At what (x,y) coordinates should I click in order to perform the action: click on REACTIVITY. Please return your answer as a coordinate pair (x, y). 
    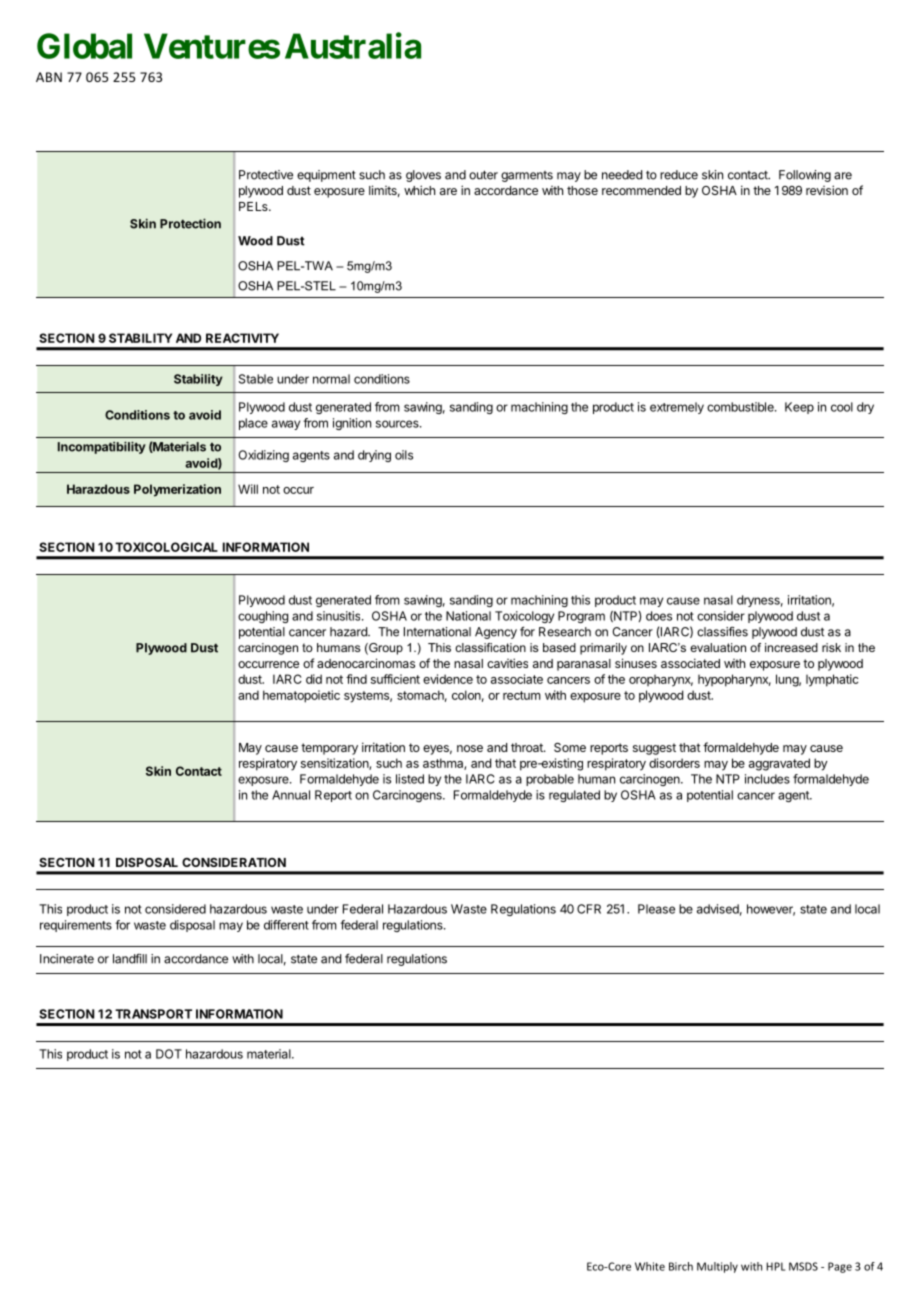
    Looking at the image, I should click on (242, 338).
